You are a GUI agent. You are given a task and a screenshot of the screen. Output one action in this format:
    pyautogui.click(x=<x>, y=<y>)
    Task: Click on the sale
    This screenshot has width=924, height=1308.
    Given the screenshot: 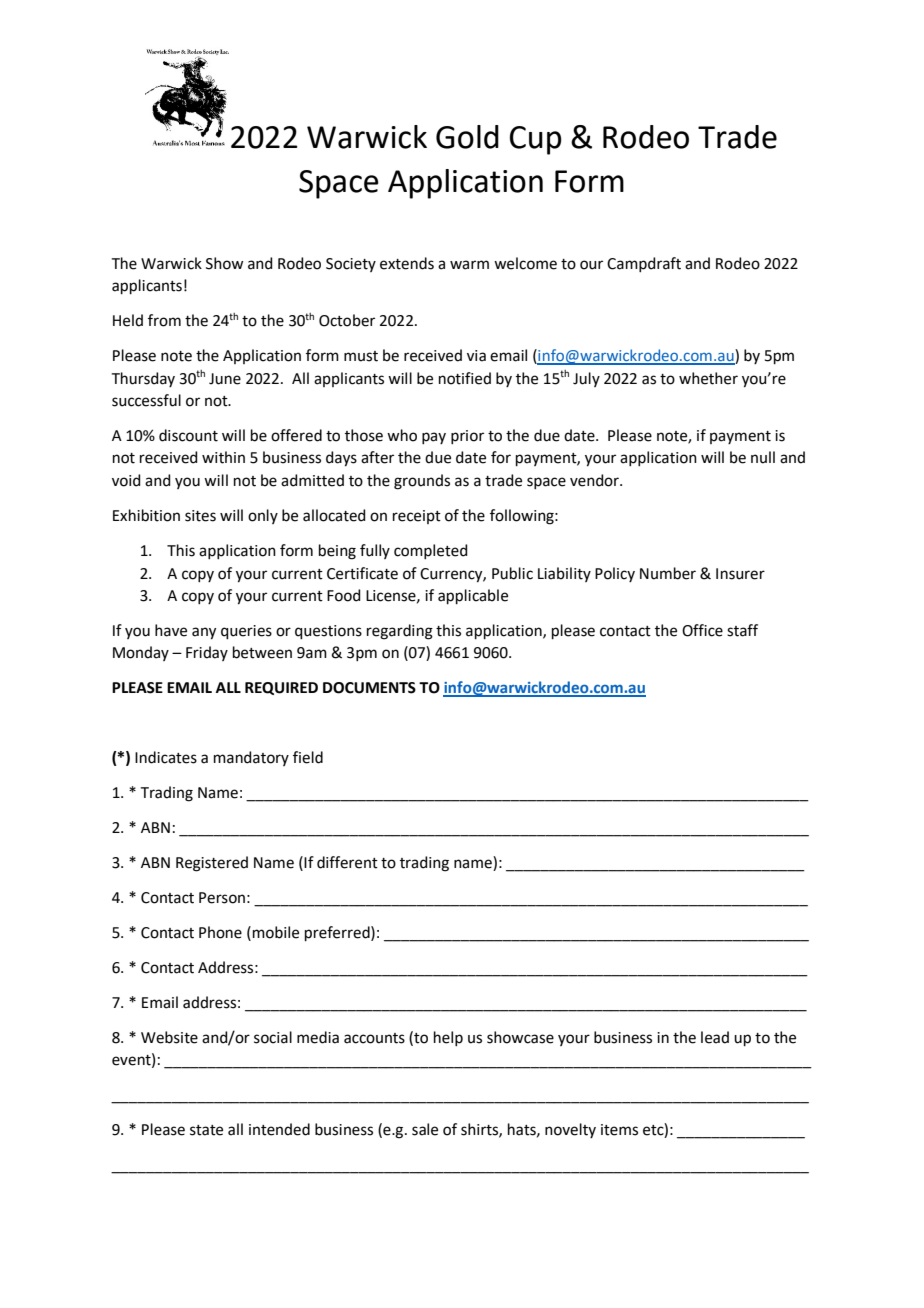 What is the action you would take?
    pyautogui.click(x=425, y=1129)
